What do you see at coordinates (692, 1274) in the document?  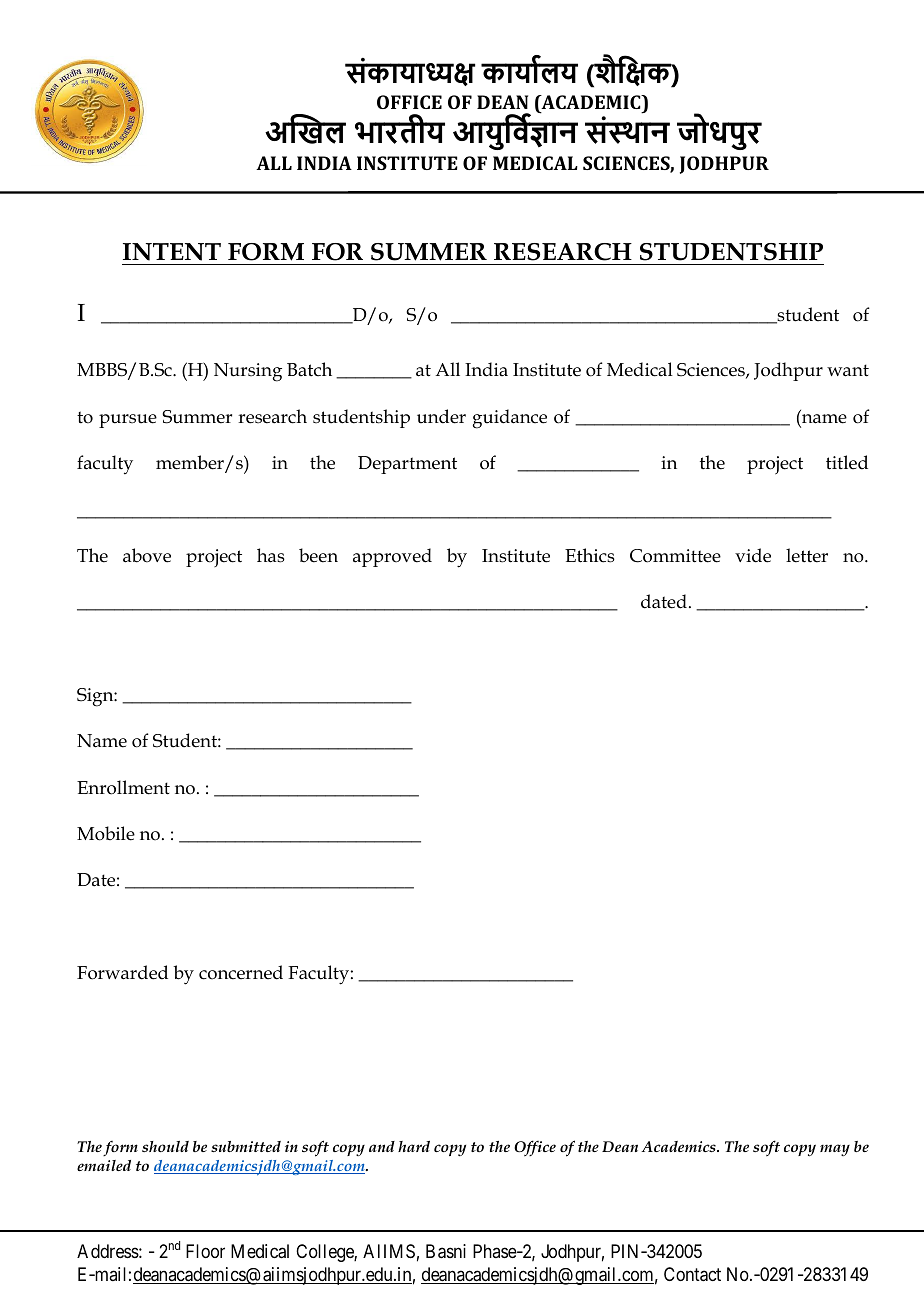 I see `Contact` at bounding box center [692, 1274].
